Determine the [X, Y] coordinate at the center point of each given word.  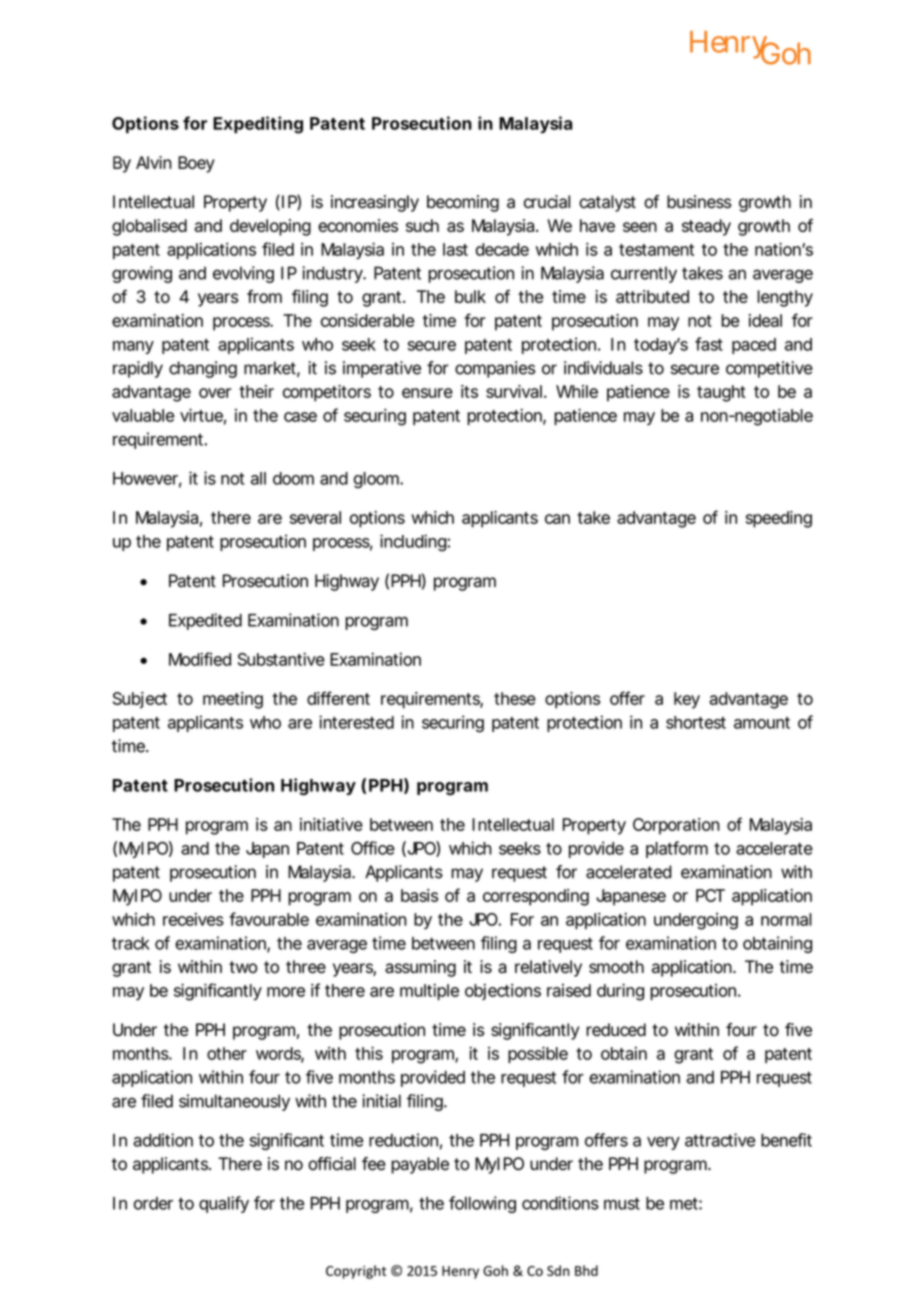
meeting [233, 700]
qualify [224, 1204]
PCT [710, 895]
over [215, 393]
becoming [463, 203]
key [687, 700]
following [482, 1204]
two [243, 967]
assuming [420, 968]
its [469, 391]
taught [721, 393]
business [699, 202]
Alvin [154, 162]
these [515, 698]
